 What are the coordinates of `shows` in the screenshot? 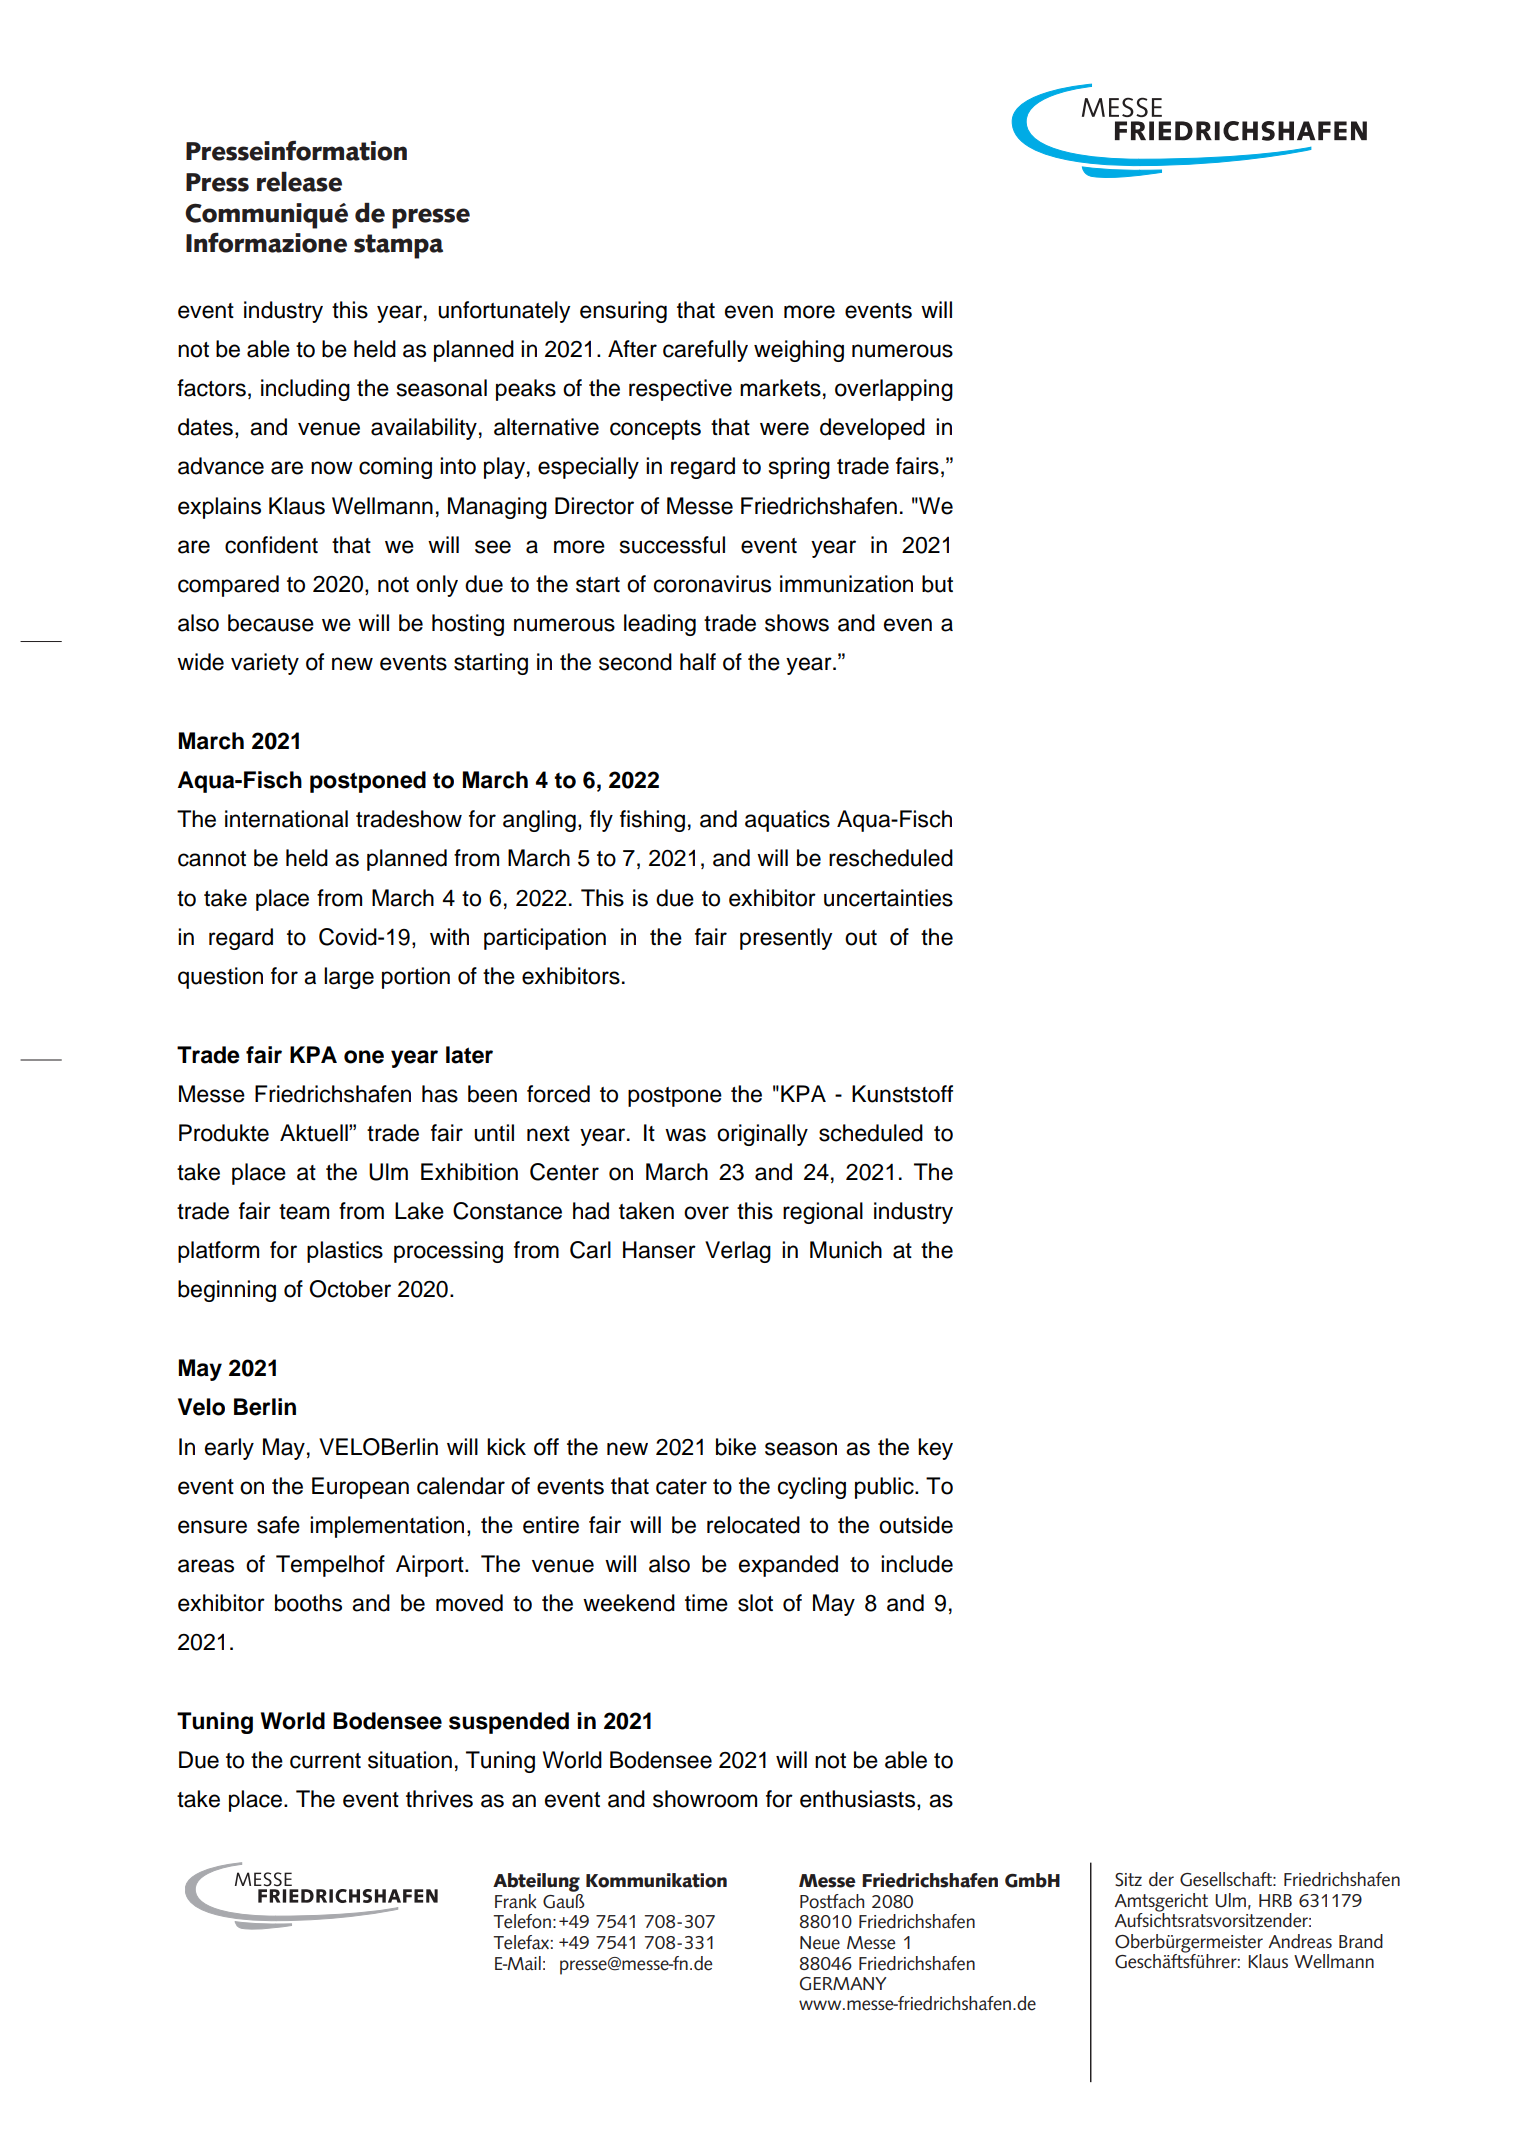 It's located at (797, 623).
